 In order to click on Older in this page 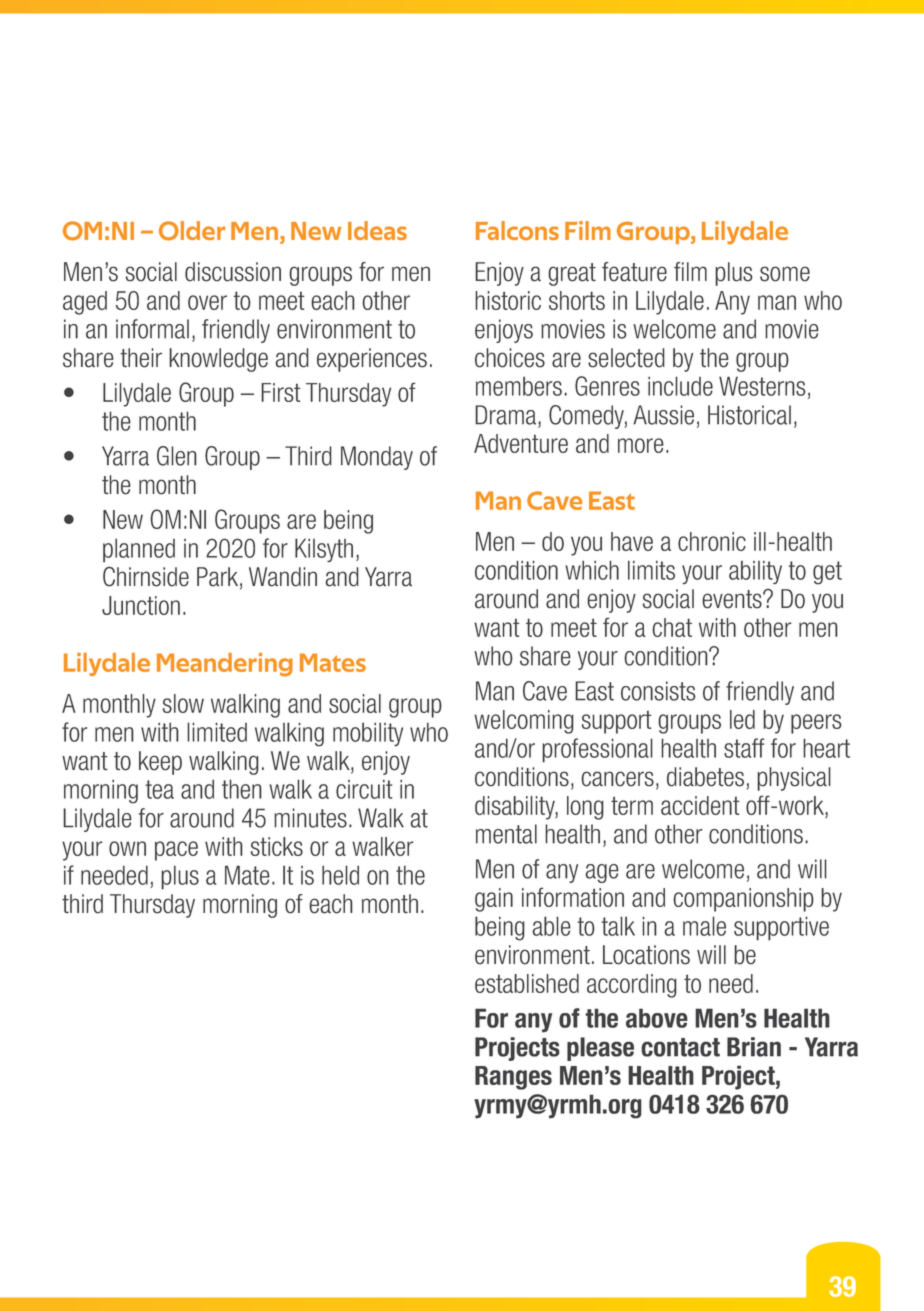, I will do `click(192, 231)`.
